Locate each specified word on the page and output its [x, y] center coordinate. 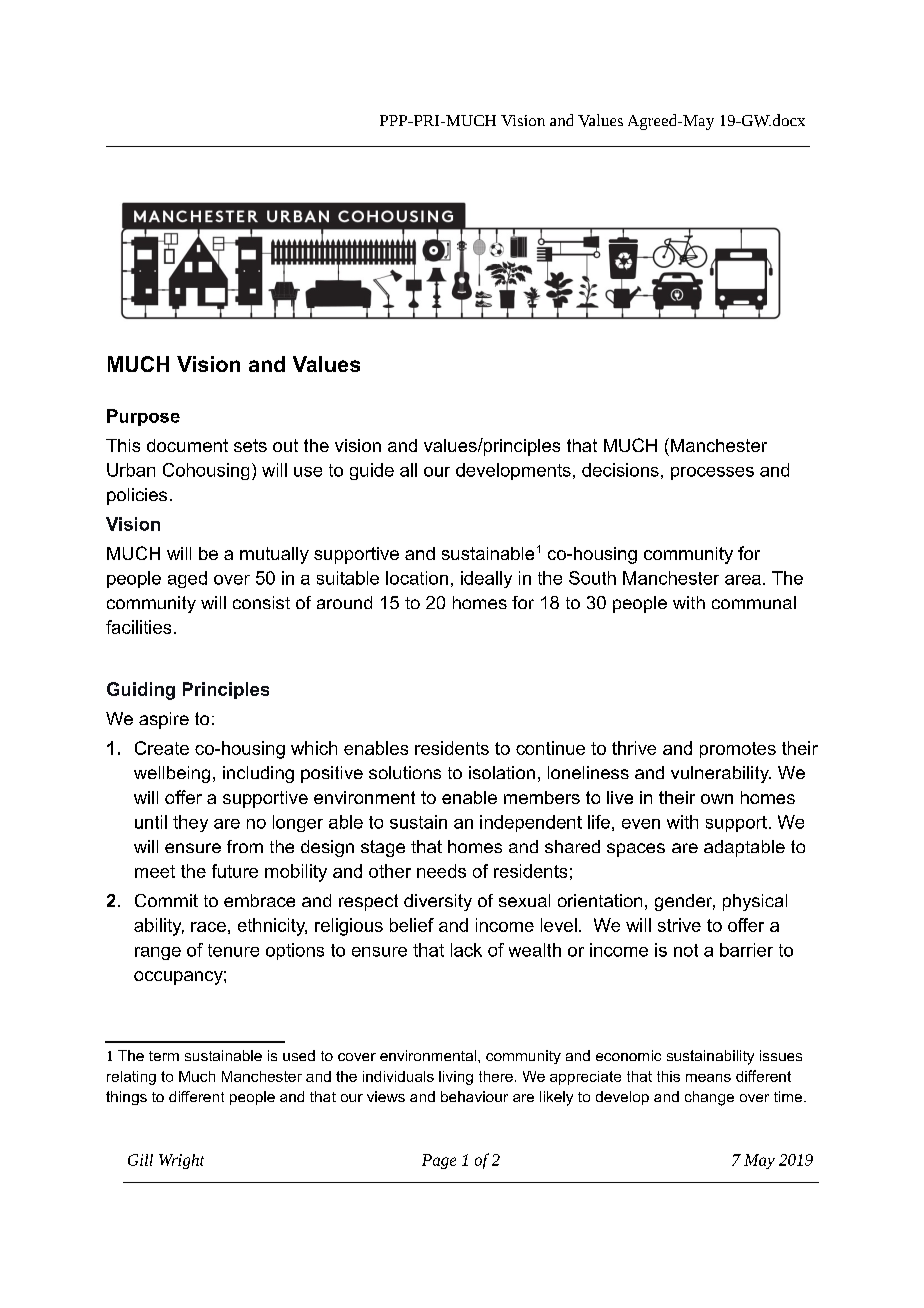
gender [685, 902]
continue [550, 748]
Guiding [141, 691]
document [187, 445]
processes [712, 473]
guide [372, 471]
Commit [166, 900]
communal [754, 602]
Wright [181, 1161]
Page [439, 1161]
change [709, 1098]
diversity [438, 902]
